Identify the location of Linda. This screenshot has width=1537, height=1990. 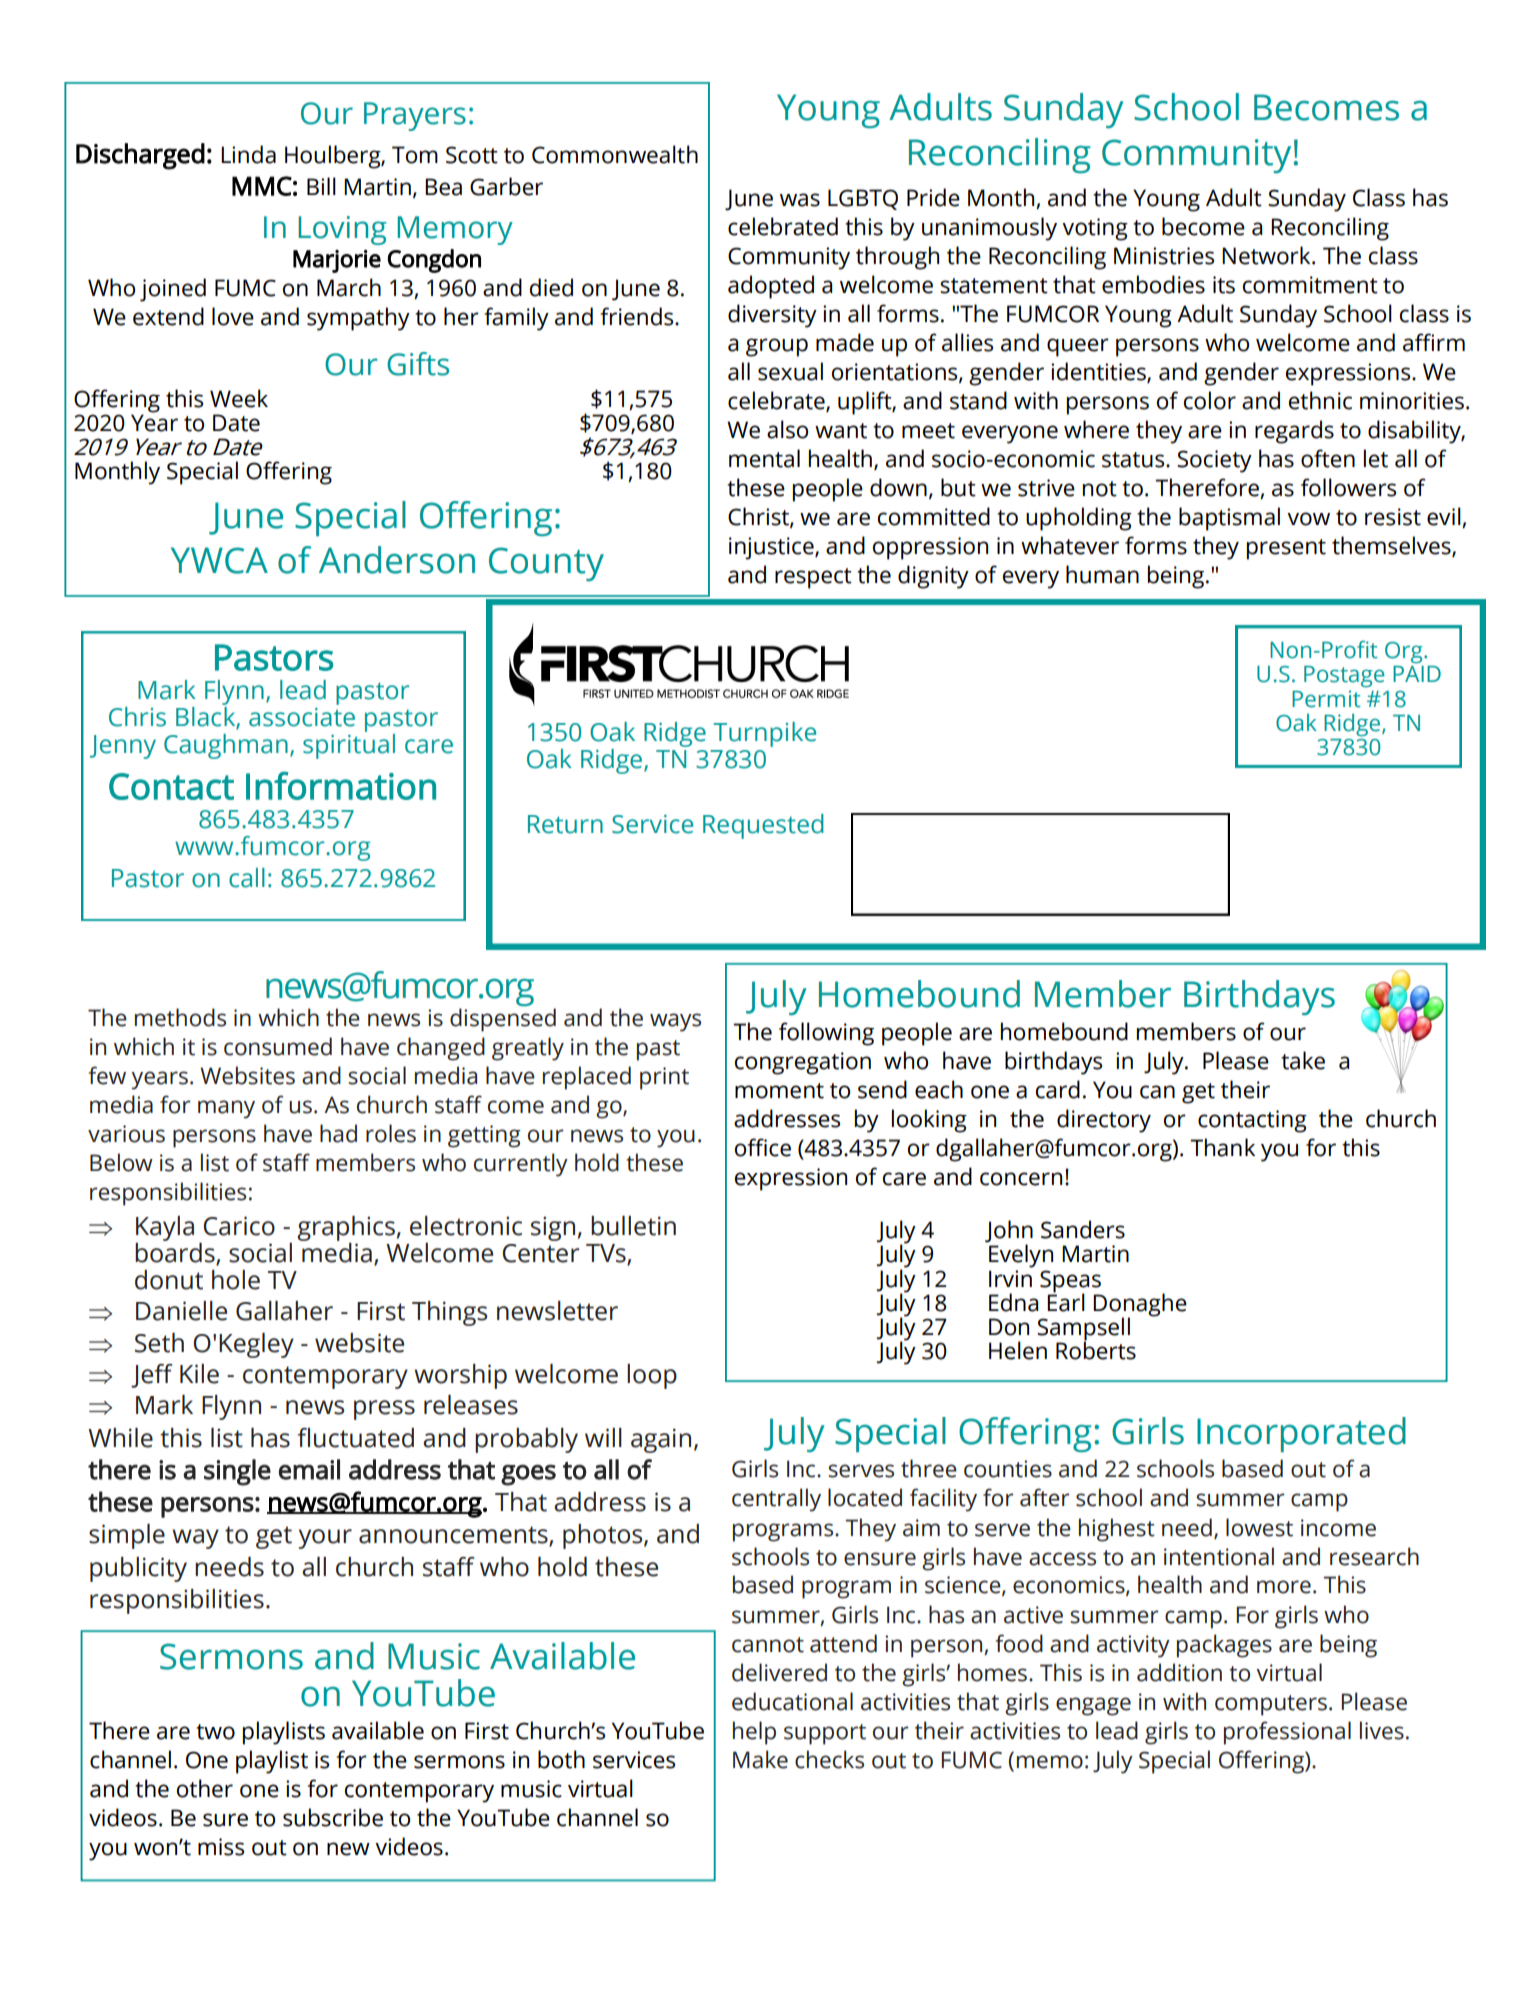
(248, 154).
